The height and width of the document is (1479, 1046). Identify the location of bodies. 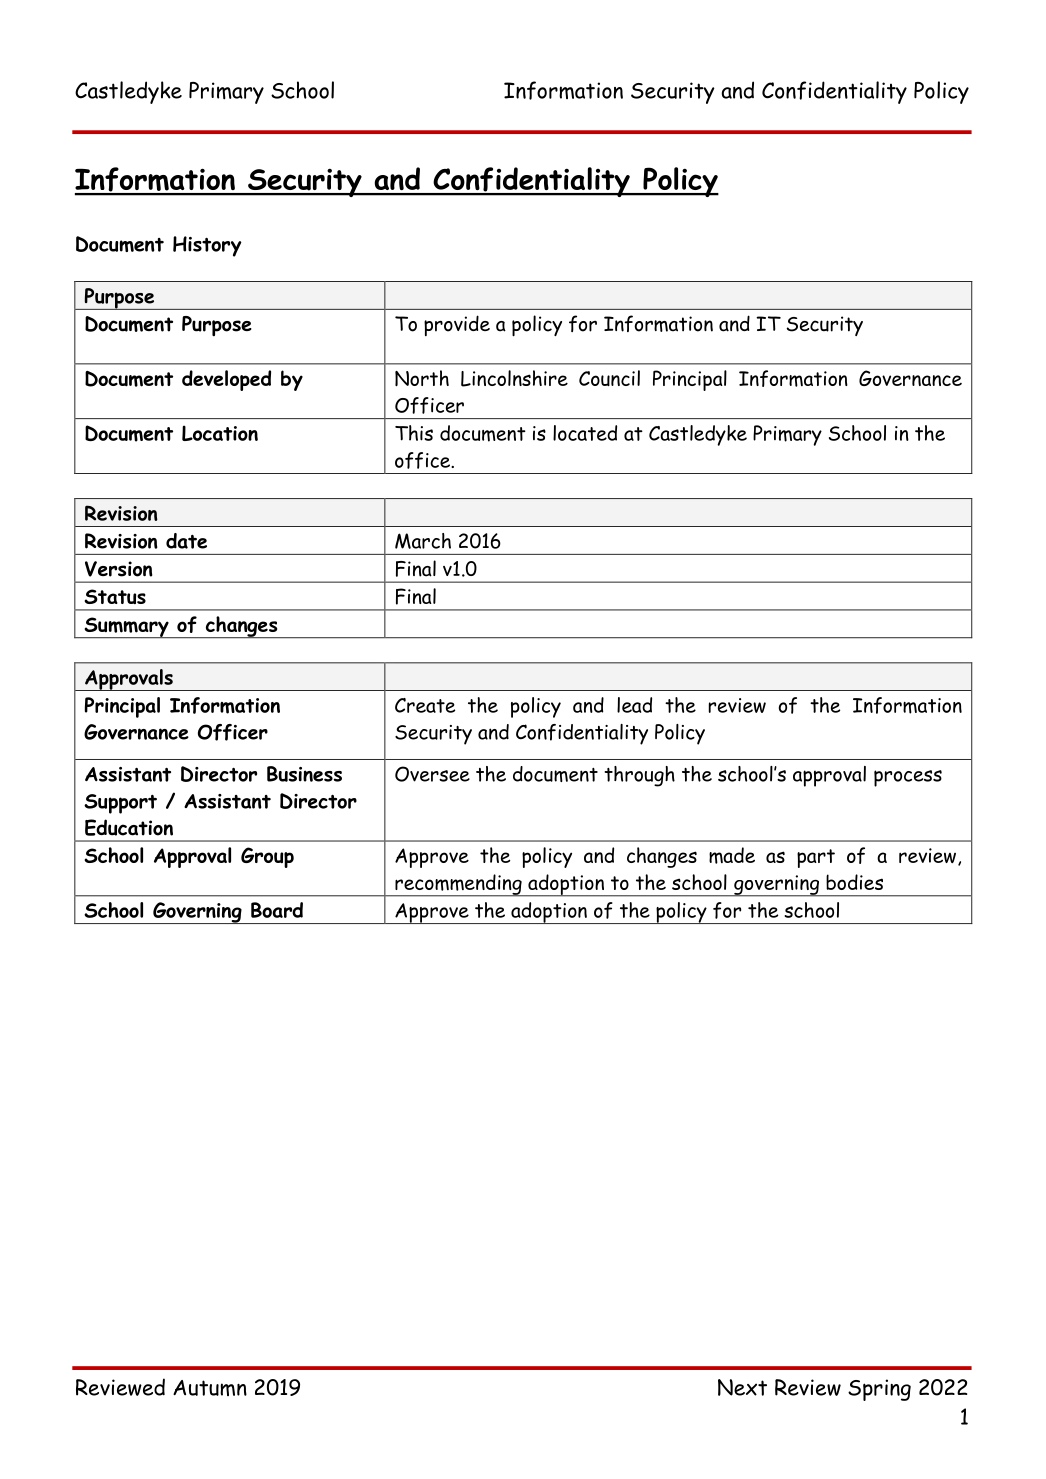
(854, 882).
